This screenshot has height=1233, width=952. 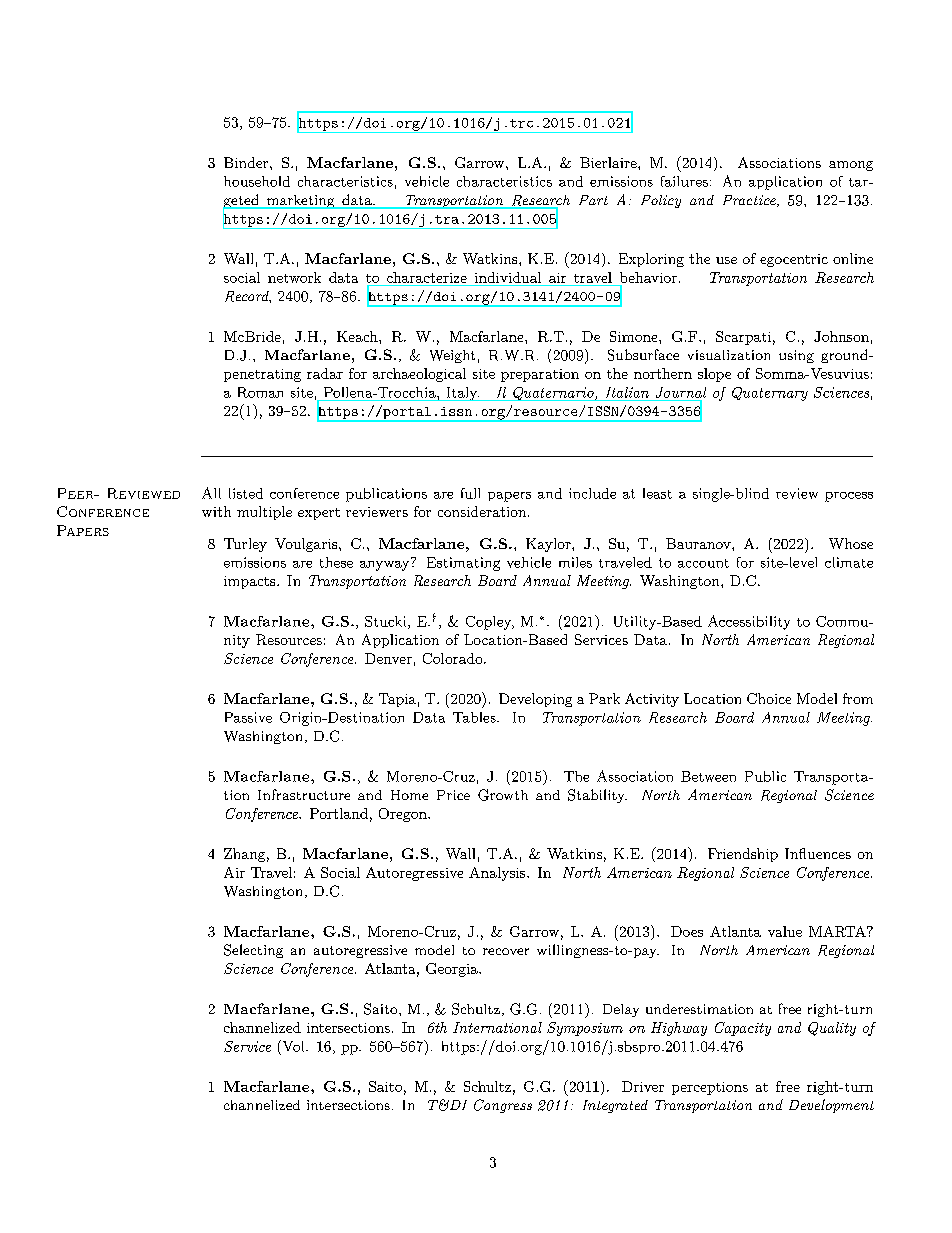 I want to click on include, so click(x=592, y=493).
